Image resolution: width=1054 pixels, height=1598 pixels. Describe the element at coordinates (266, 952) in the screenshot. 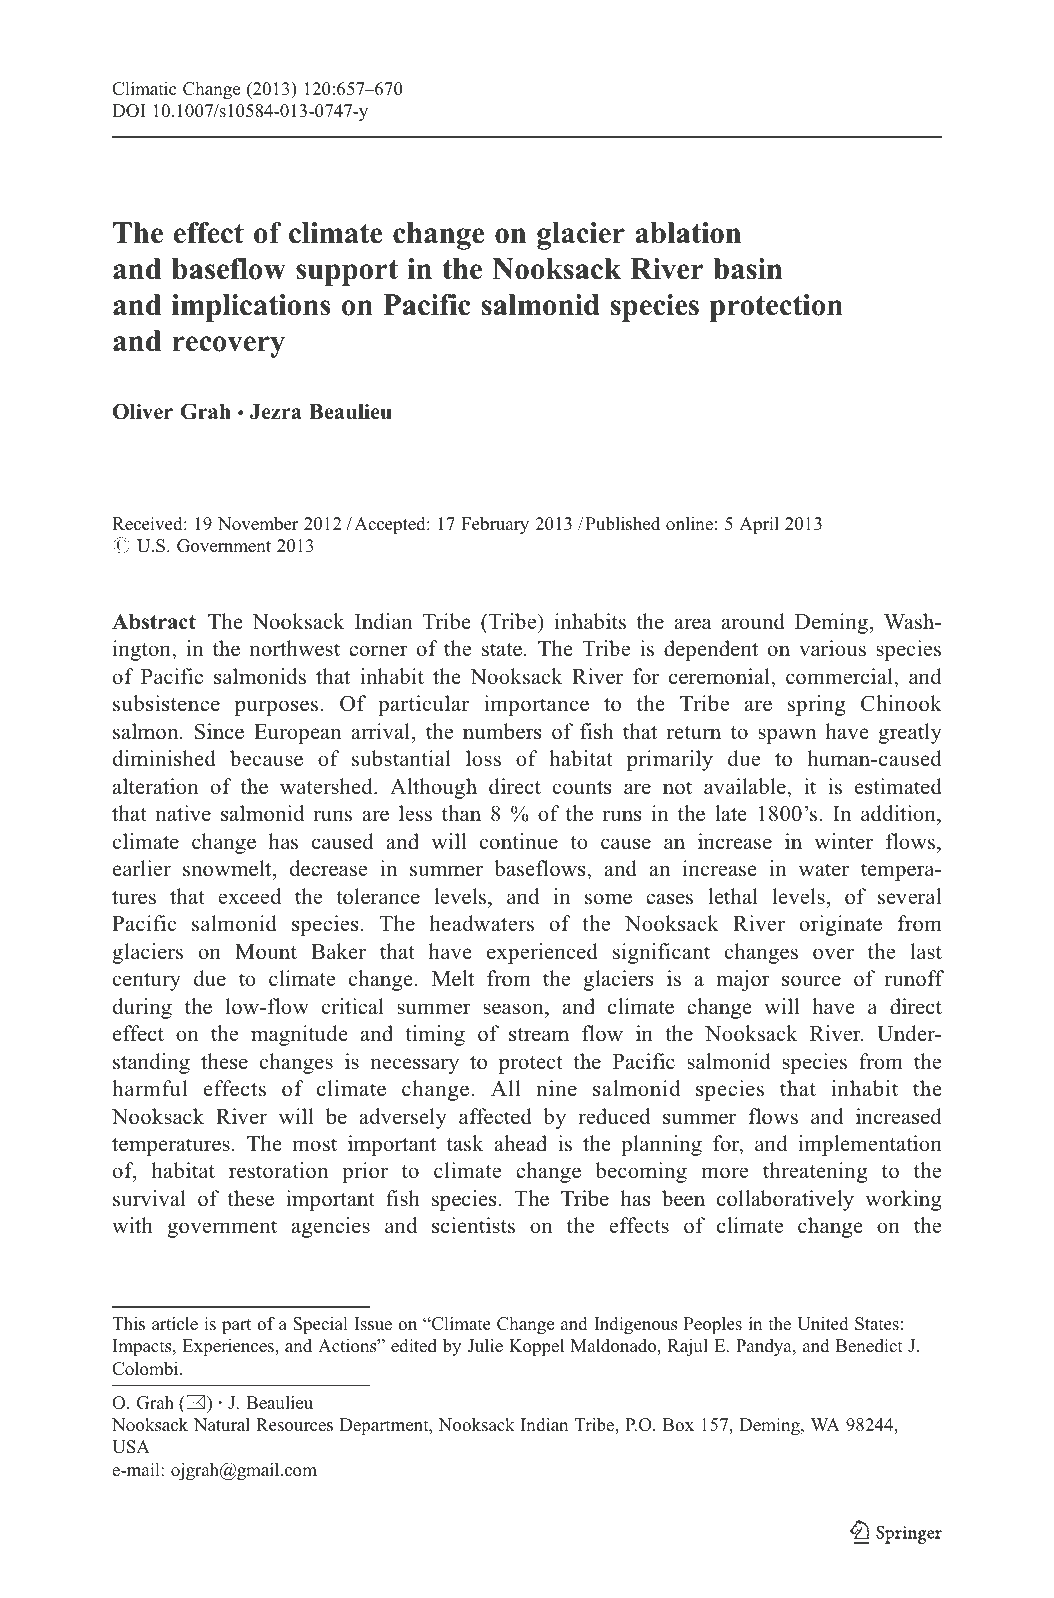

I see `Mount` at that location.
